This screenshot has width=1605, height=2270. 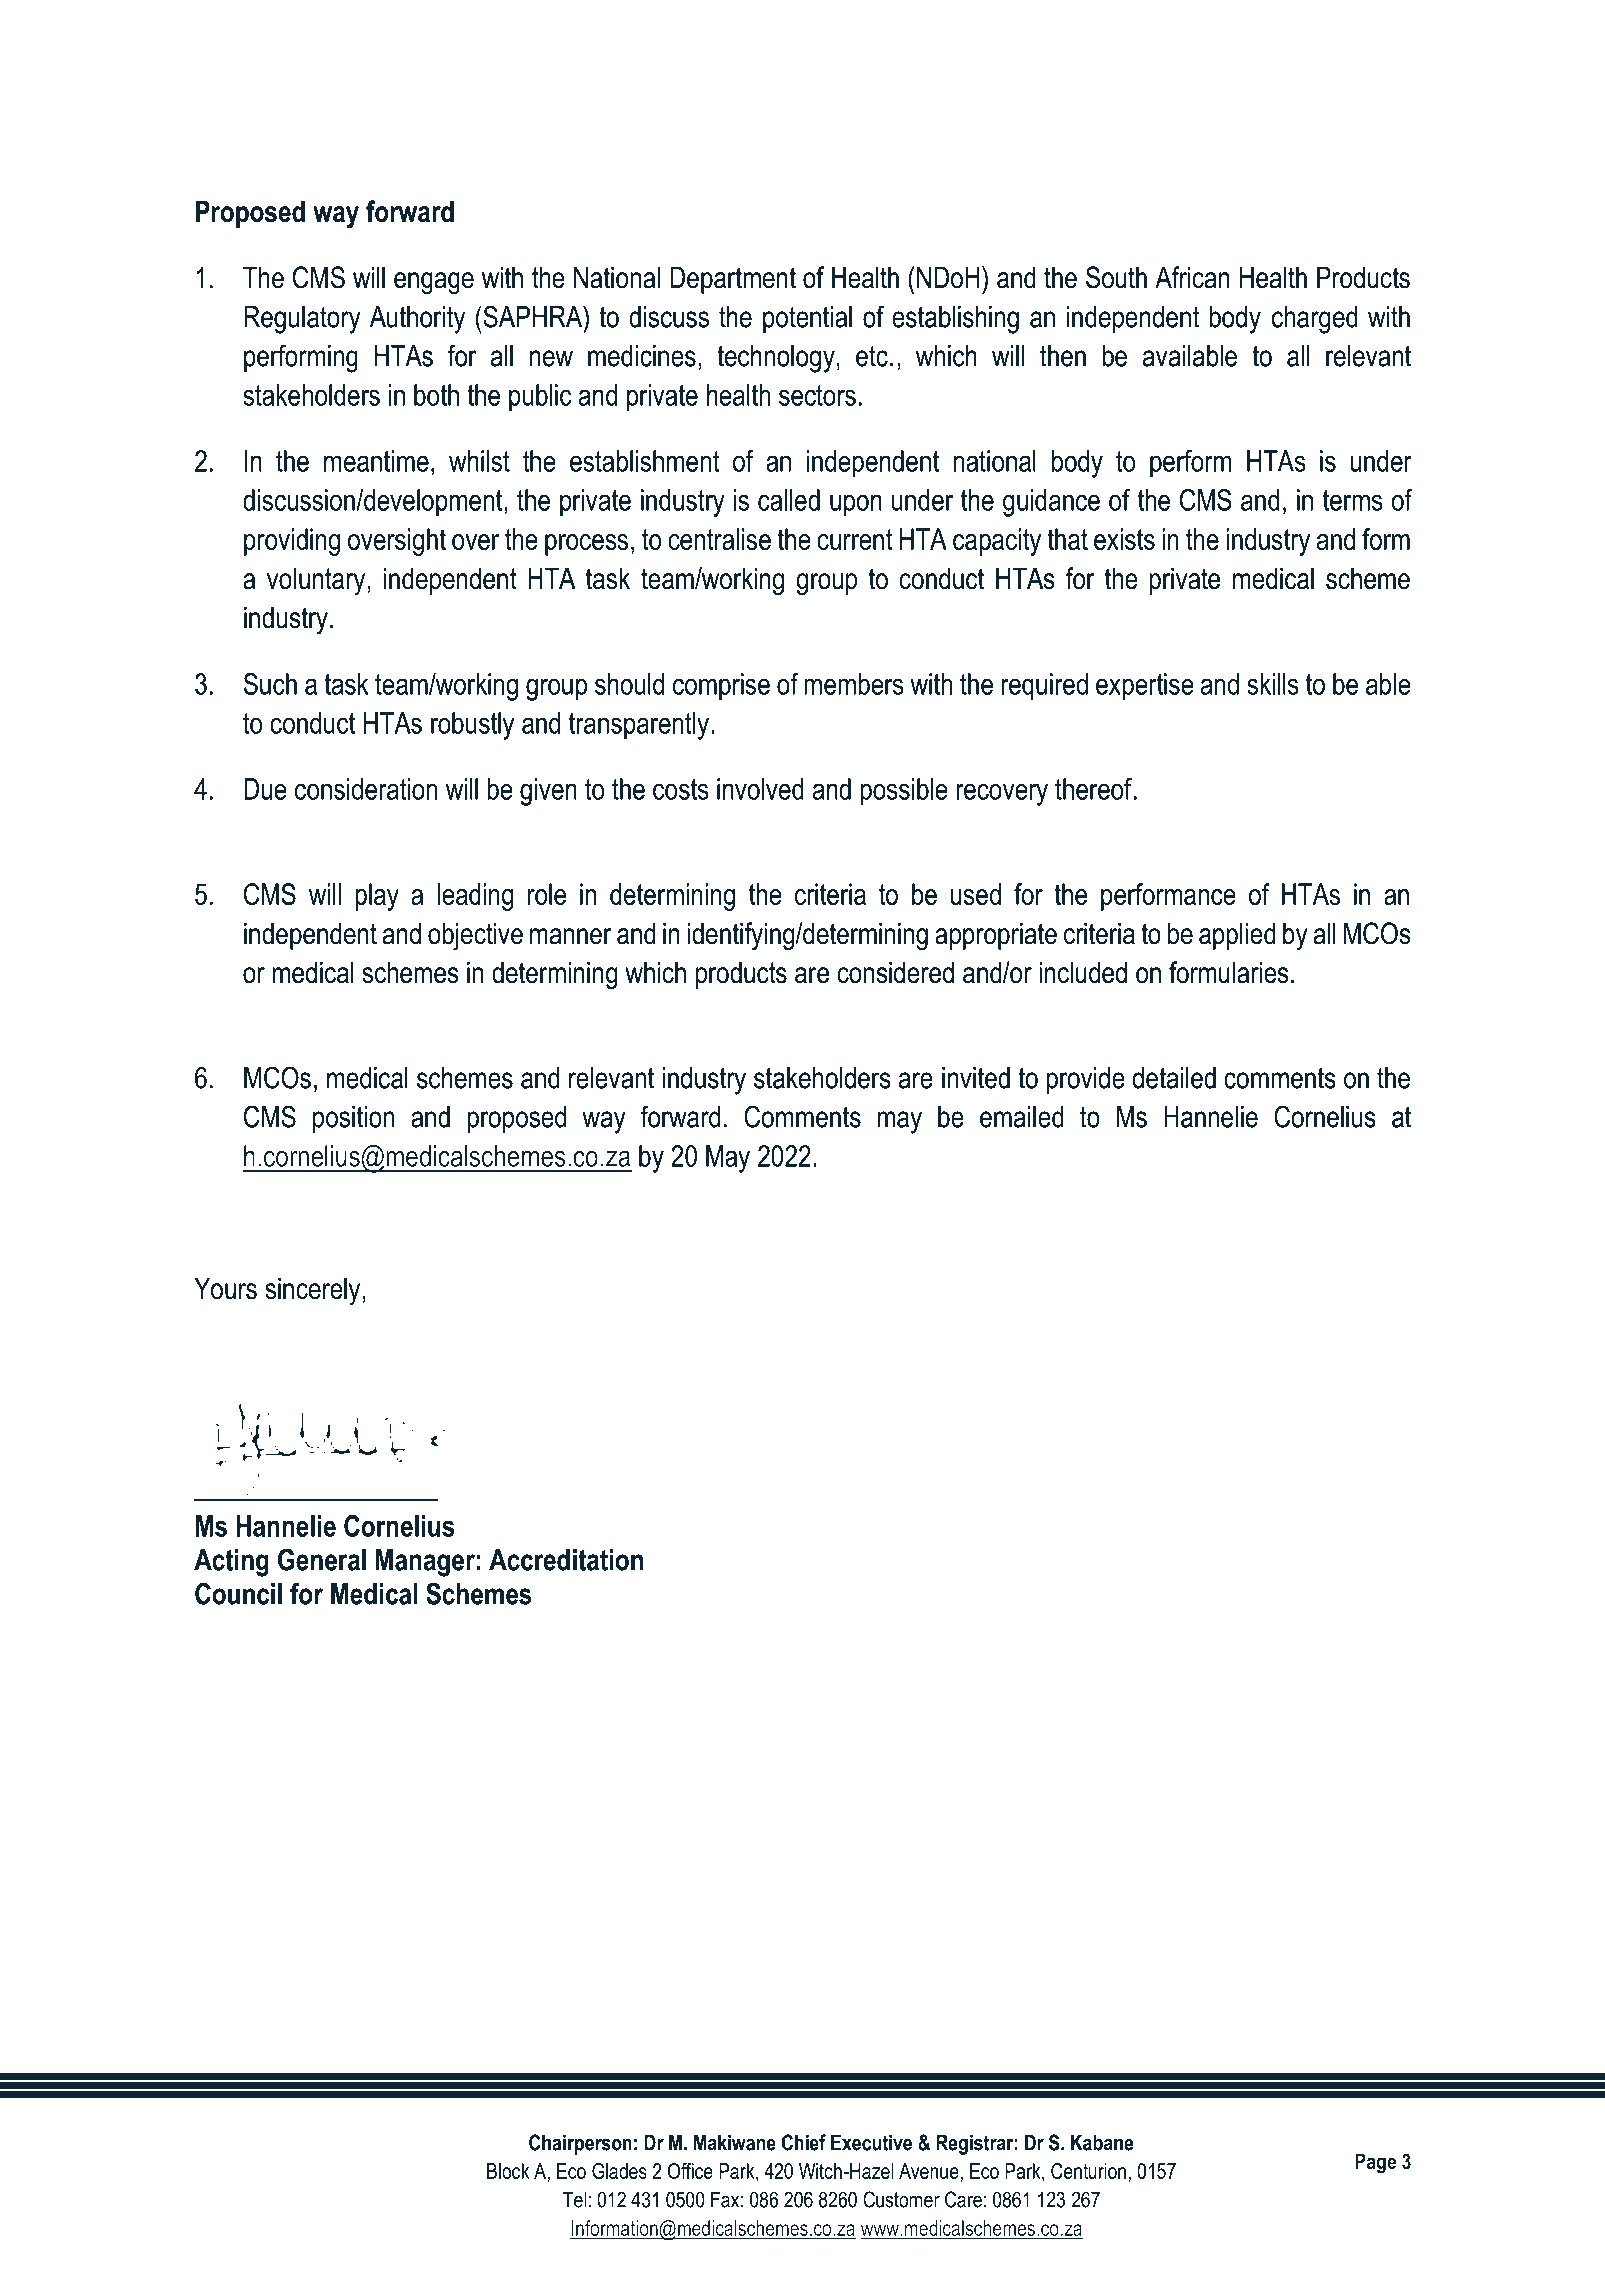 I want to click on charged, so click(x=1315, y=320).
